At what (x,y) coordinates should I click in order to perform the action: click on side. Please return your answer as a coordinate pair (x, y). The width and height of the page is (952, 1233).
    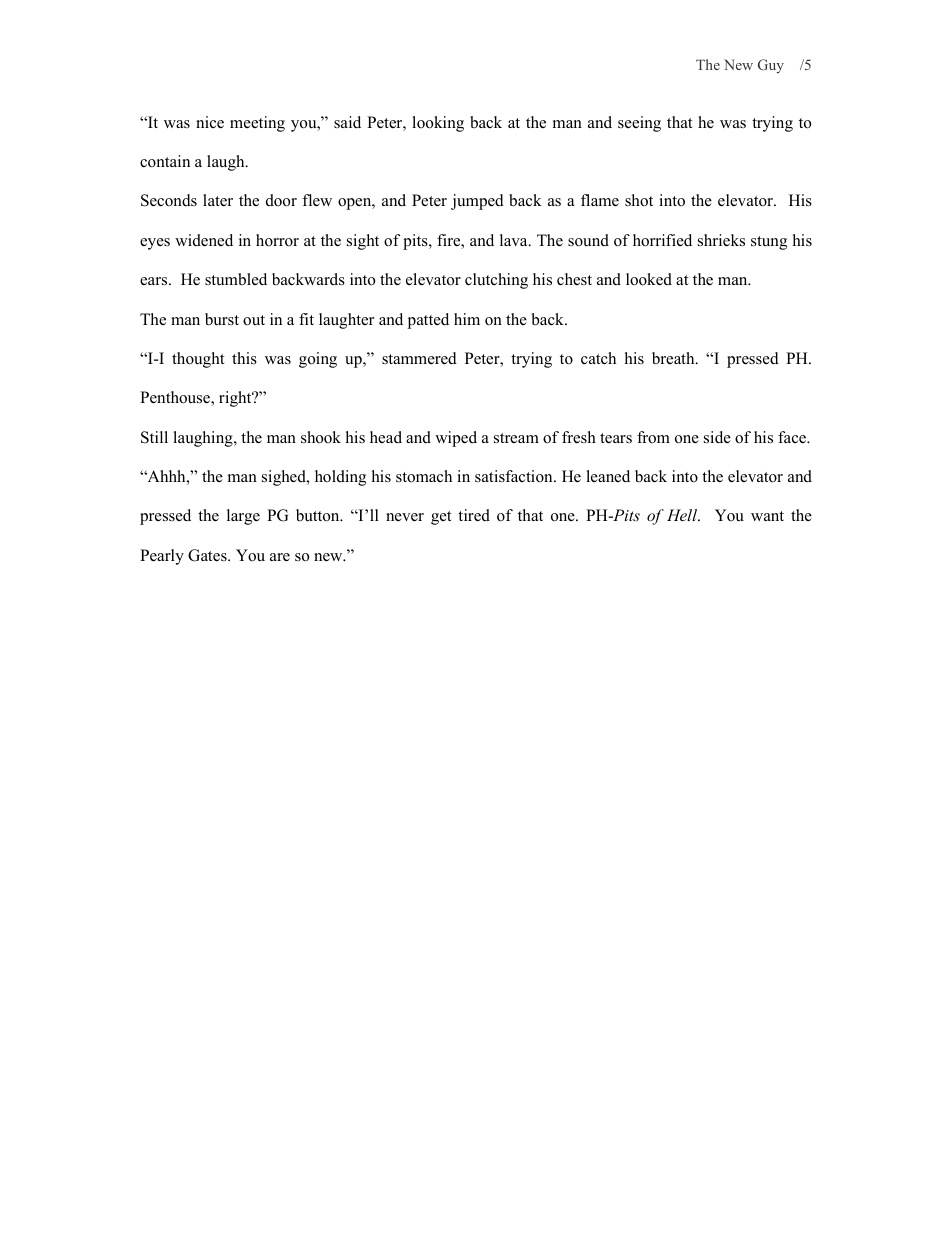
    Looking at the image, I should click on (717, 437).
